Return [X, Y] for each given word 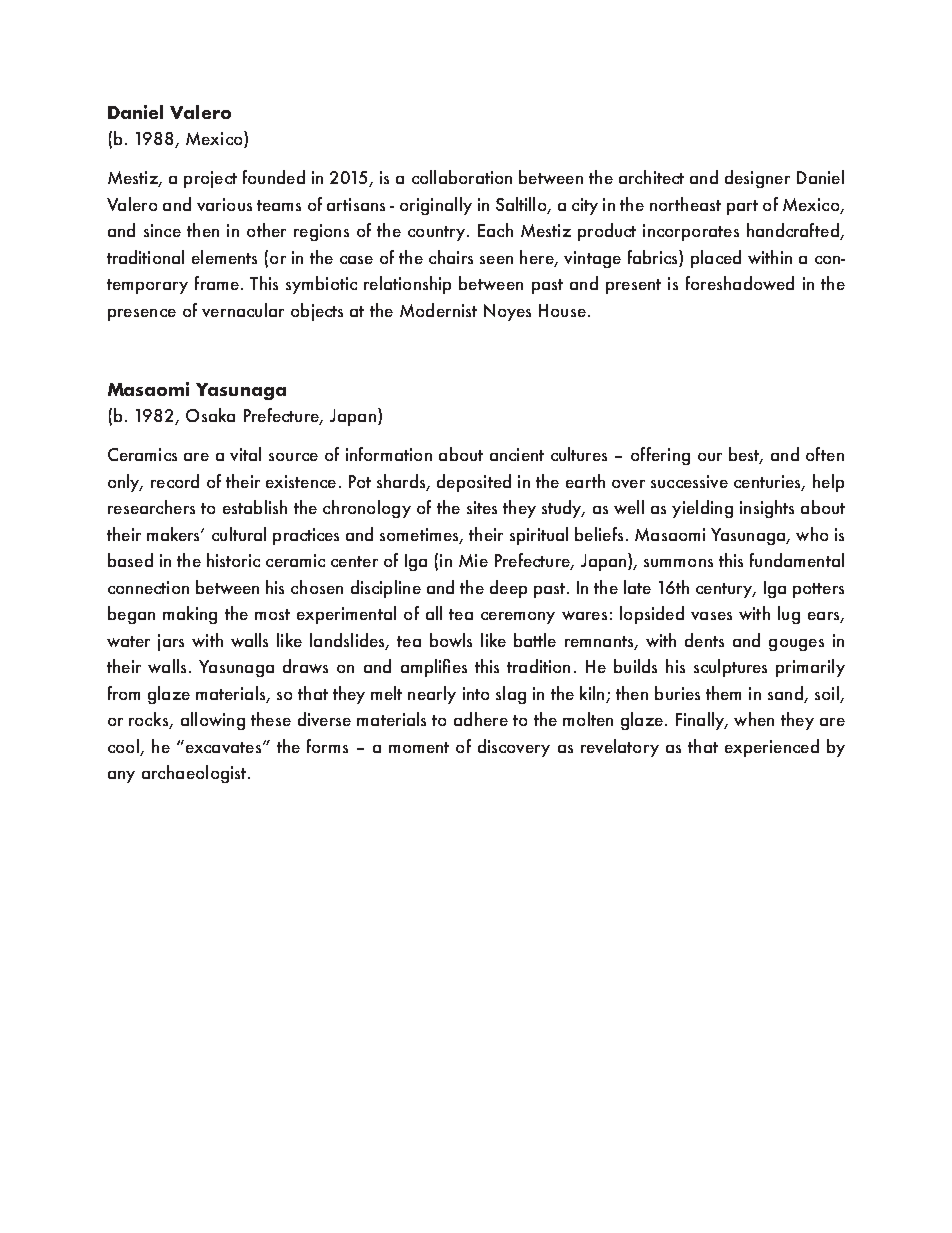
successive [689, 481]
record [175, 481]
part [742, 207]
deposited [474, 483]
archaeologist [194, 774]
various [224, 204]
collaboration [462, 177]
